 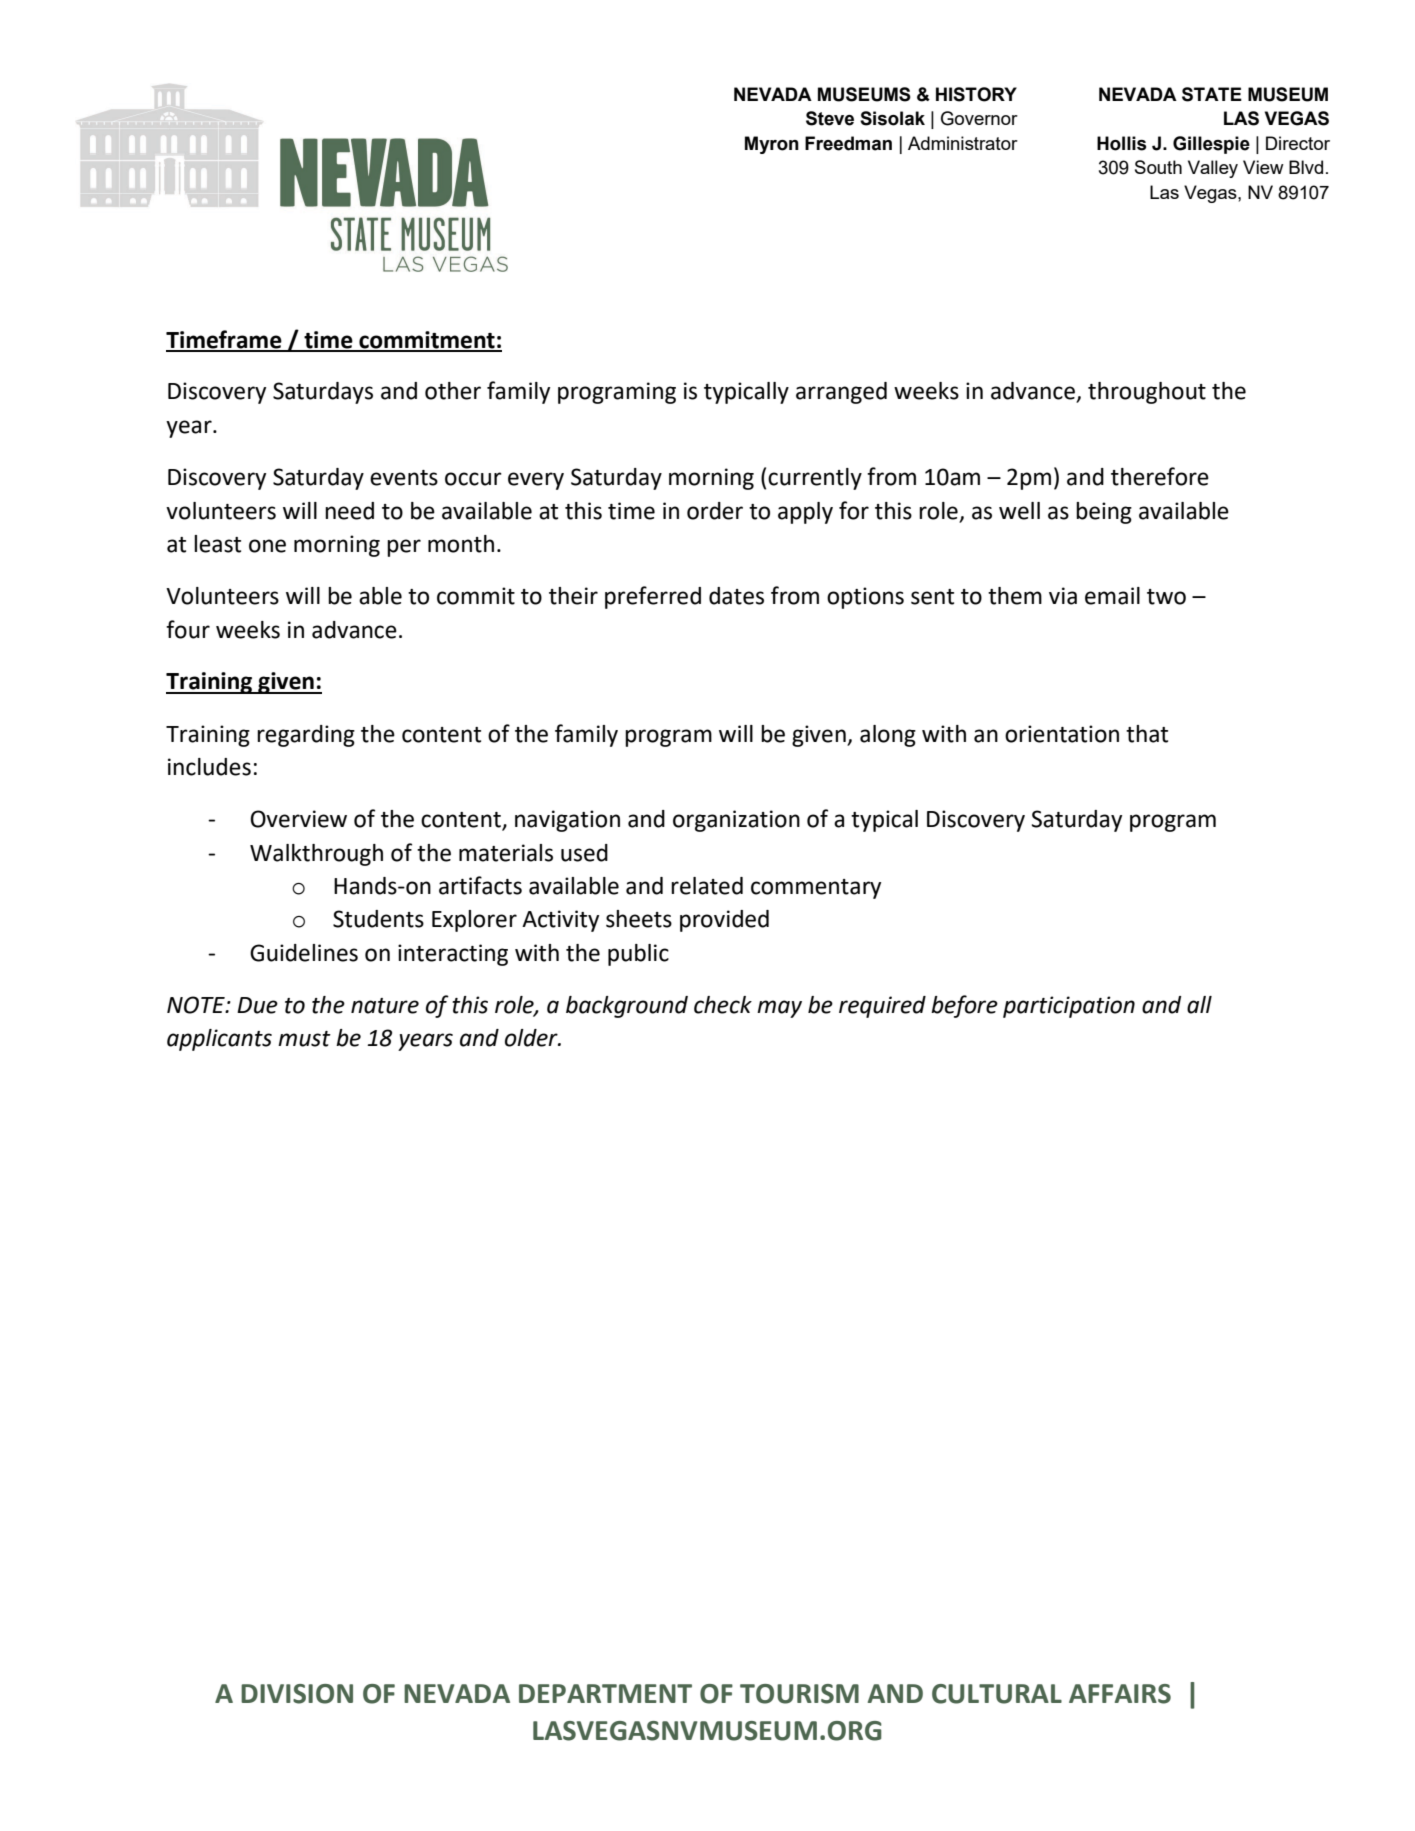 What do you see at coordinates (349, 511) in the image?
I see `need` at bounding box center [349, 511].
